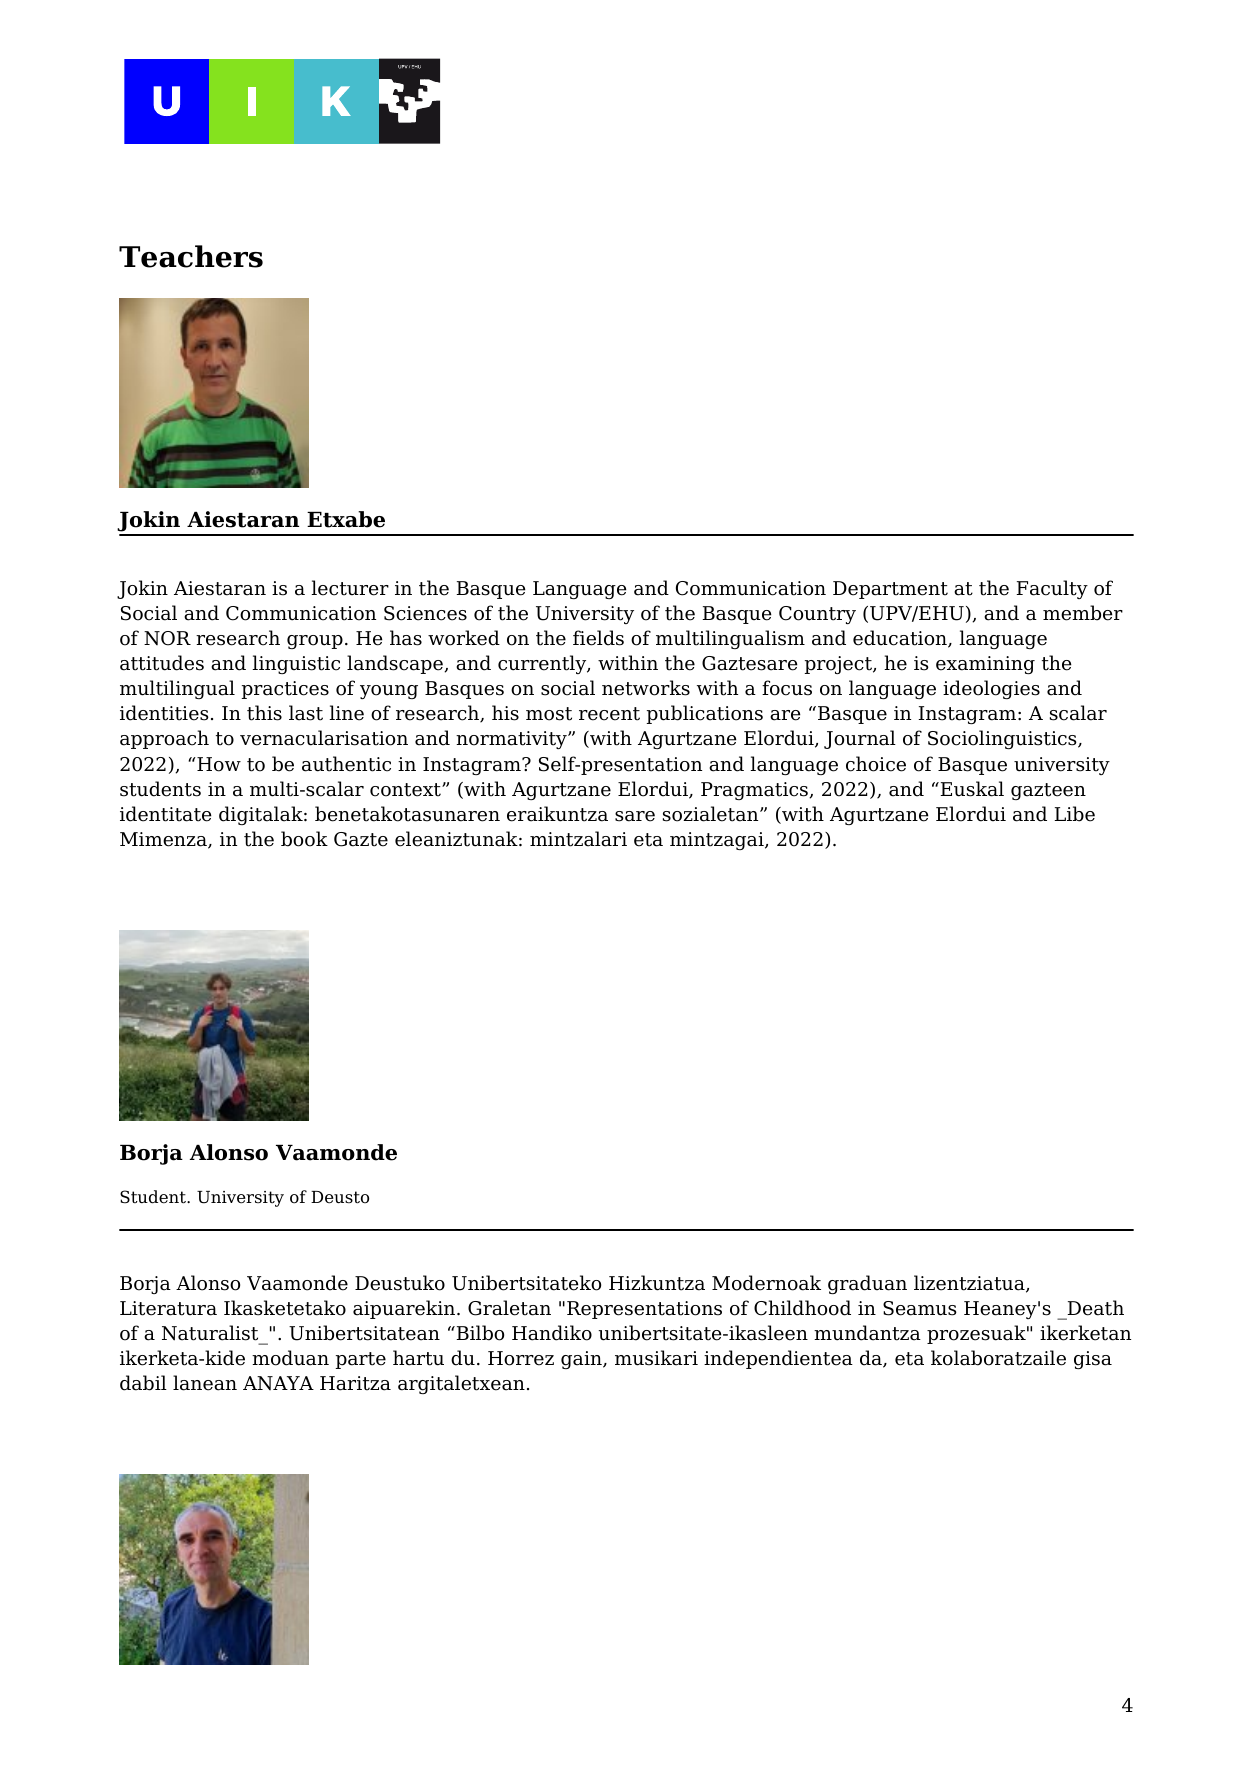 The width and height of the document is (1253, 1772). What do you see at coordinates (1052, 589) in the document?
I see `Faculty` at bounding box center [1052, 589].
